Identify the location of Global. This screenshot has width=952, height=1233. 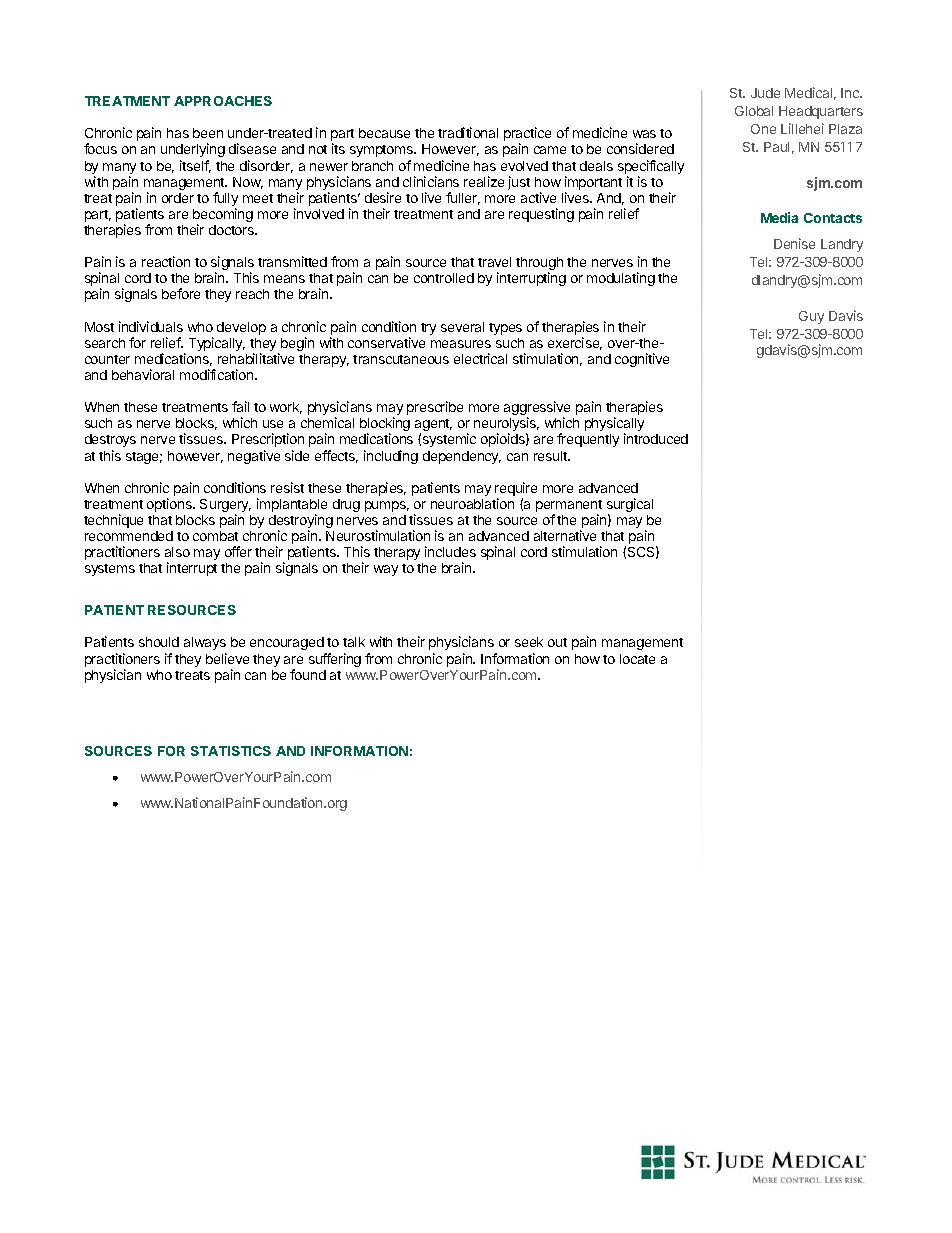
(754, 111).
